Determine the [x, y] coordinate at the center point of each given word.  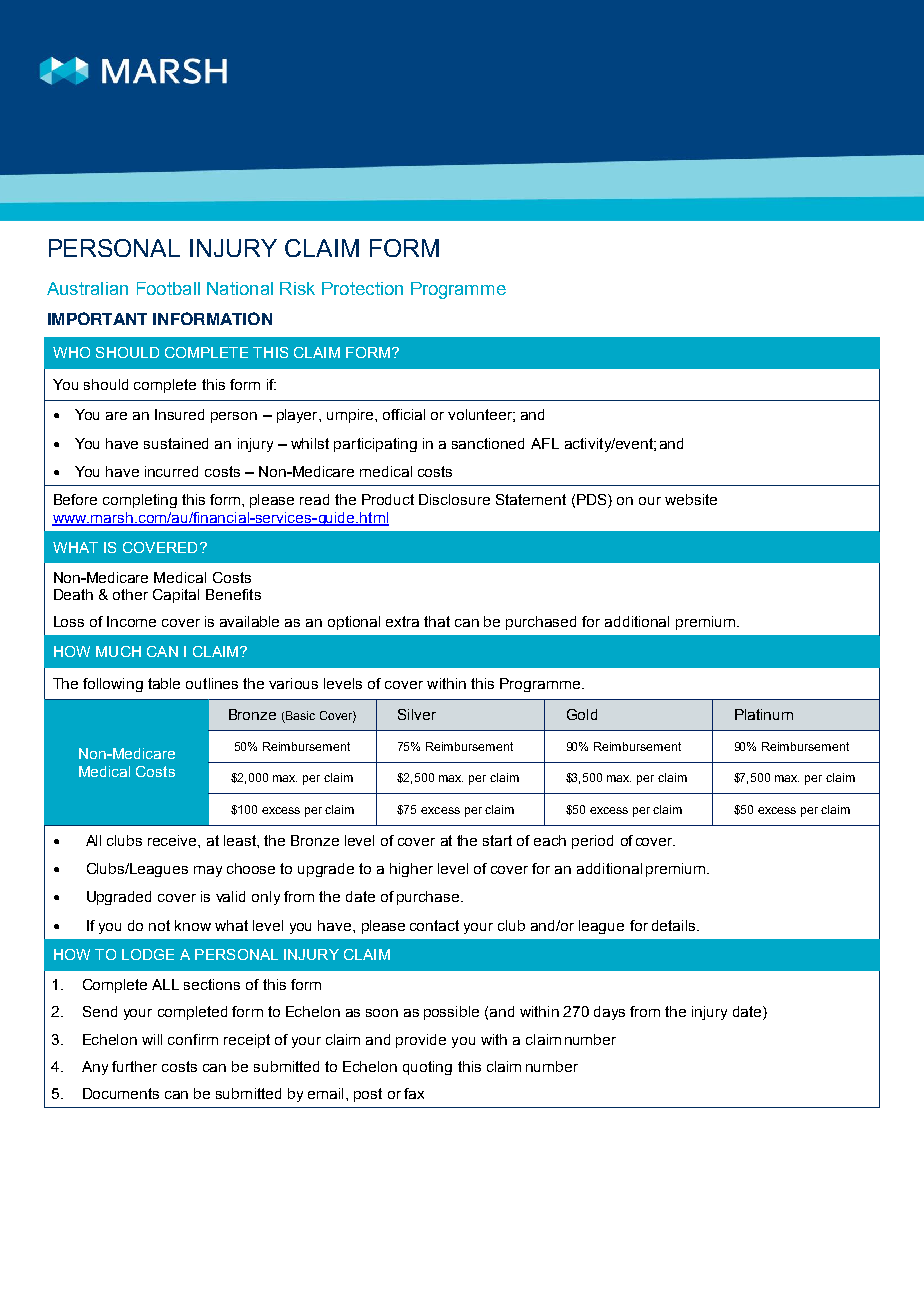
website [691, 499]
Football [168, 288]
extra [402, 621]
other [130, 594]
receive [173, 840]
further [134, 1066]
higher [411, 870]
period [592, 842]
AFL [545, 443]
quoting [427, 1068]
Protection [362, 288]
